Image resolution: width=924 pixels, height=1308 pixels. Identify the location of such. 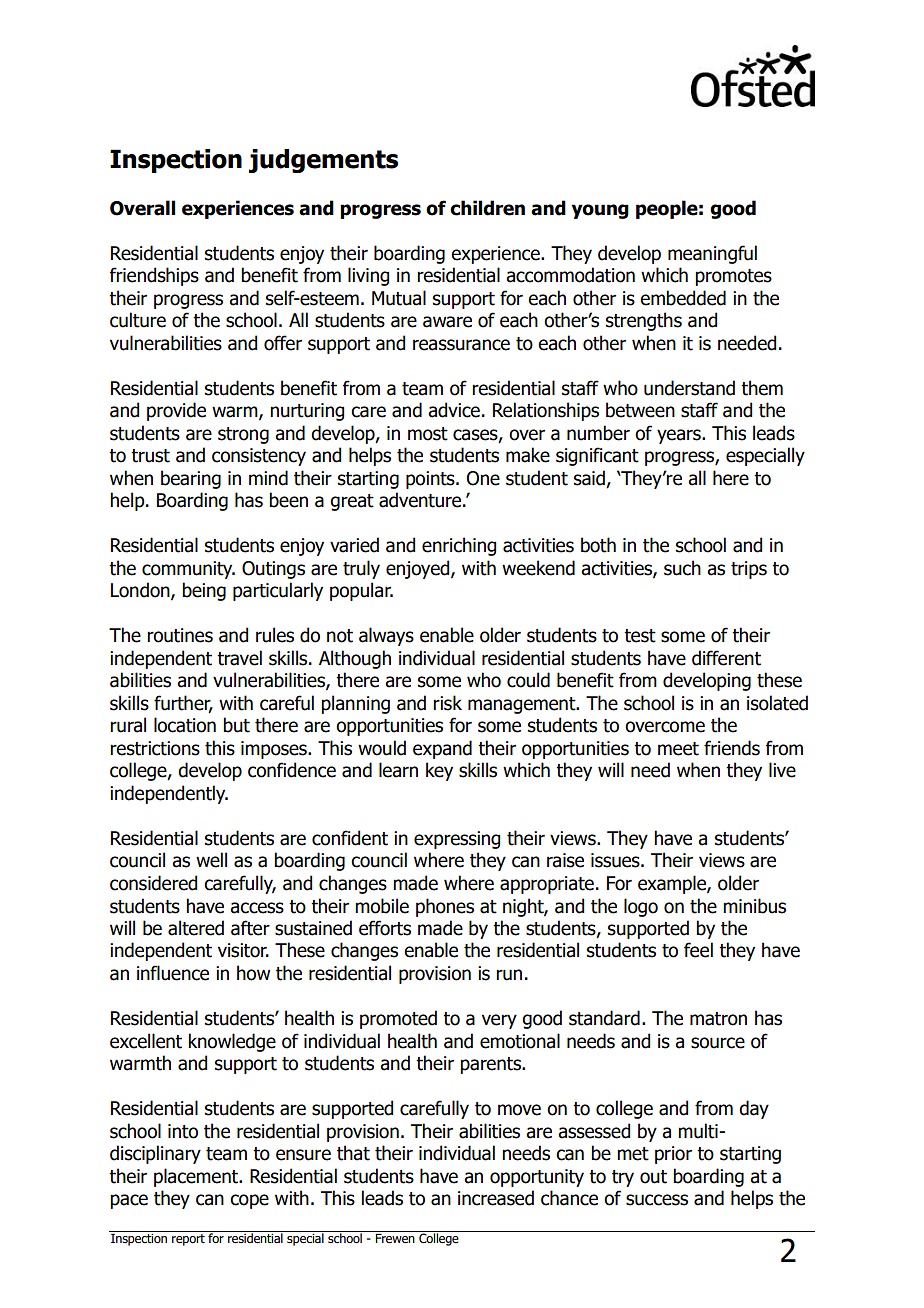
(682, 568).
